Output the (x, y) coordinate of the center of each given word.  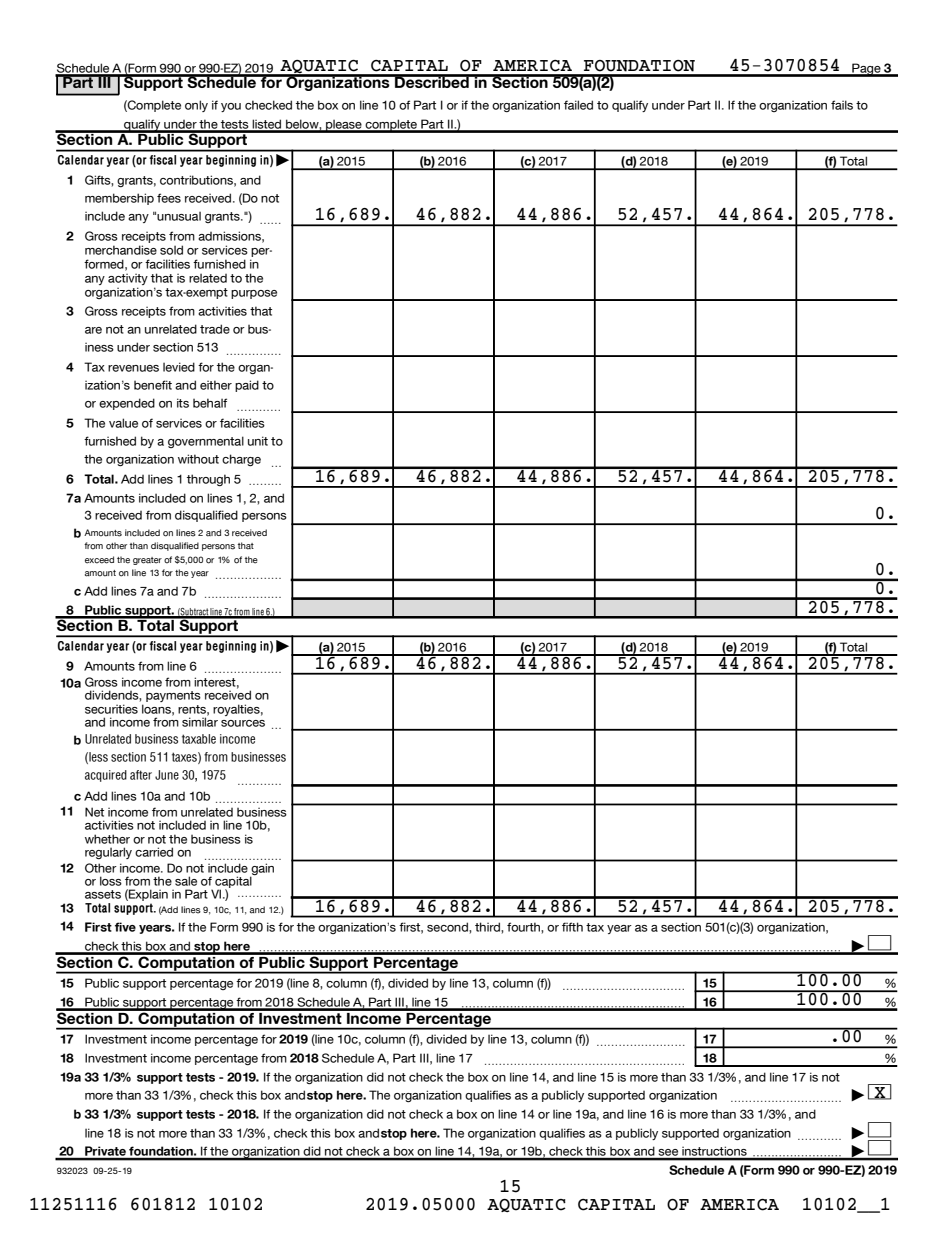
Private (105, 1152)
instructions (714, 1153)
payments (173, 696)
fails (842, 105)
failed (578, 105)
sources (243, 723)
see (669, 1154)
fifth (572, 927)
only (196, 106)
